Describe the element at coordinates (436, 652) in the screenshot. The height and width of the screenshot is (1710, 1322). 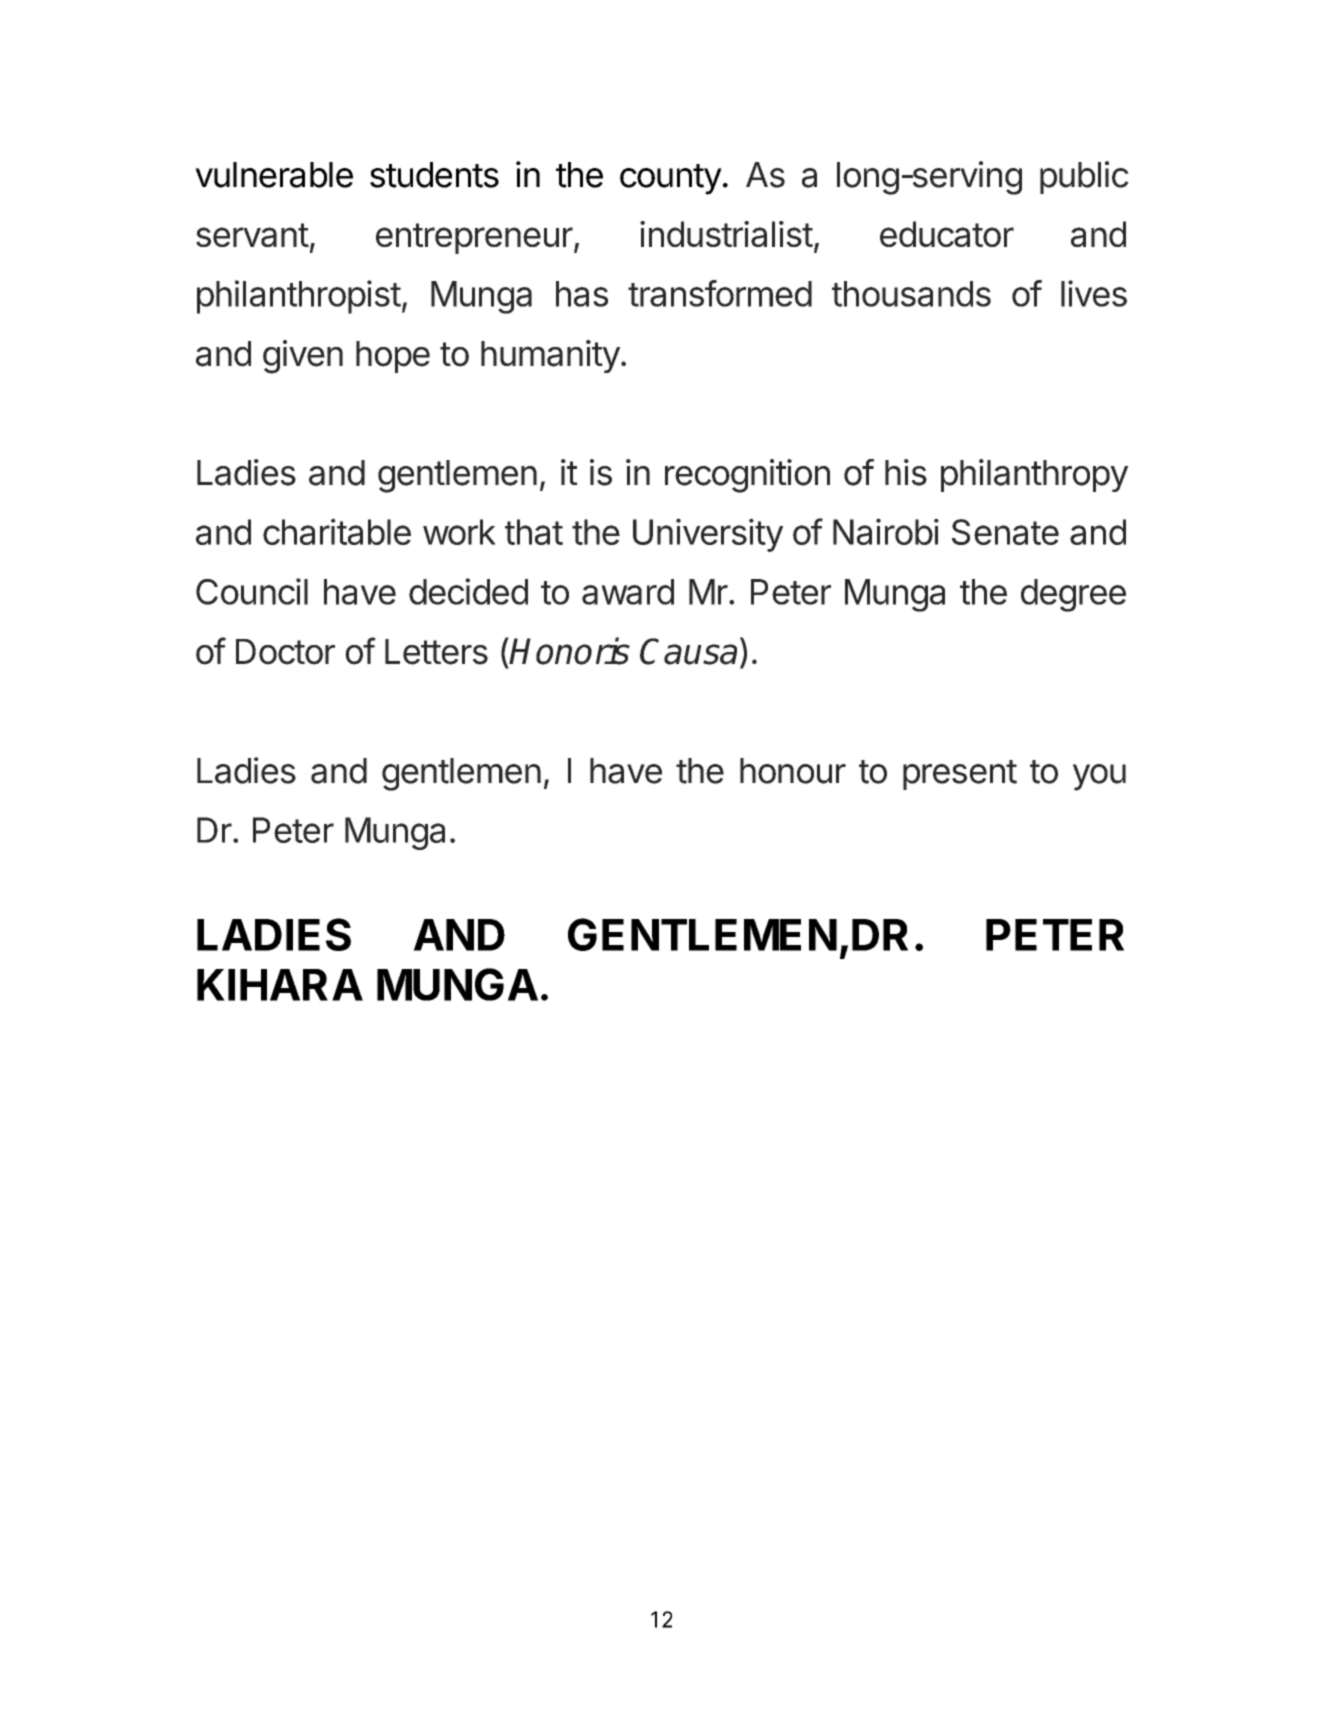
I see `Letters` at that location.
